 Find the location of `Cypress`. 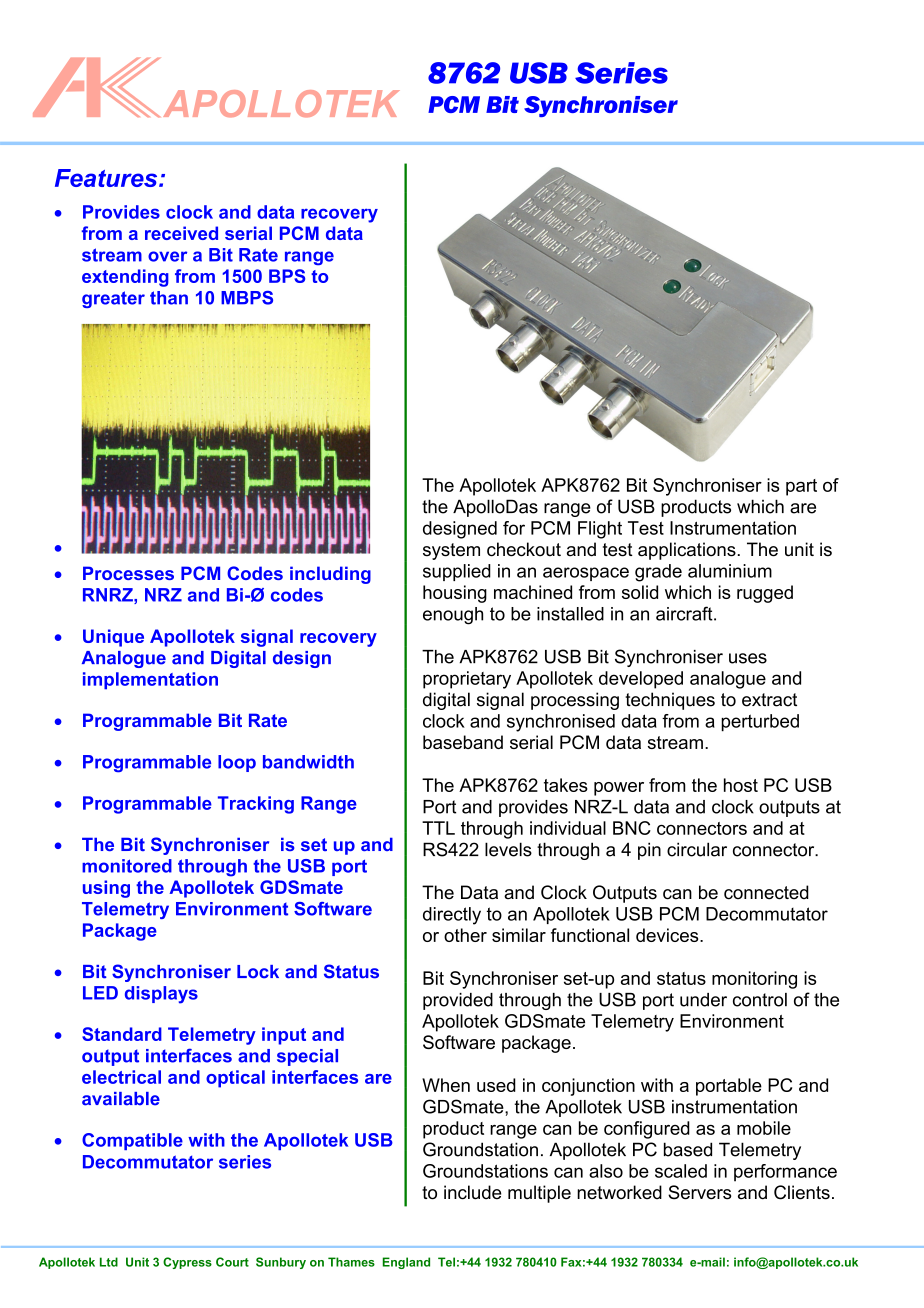

Cypress is located at coordinates (187, 1263).
